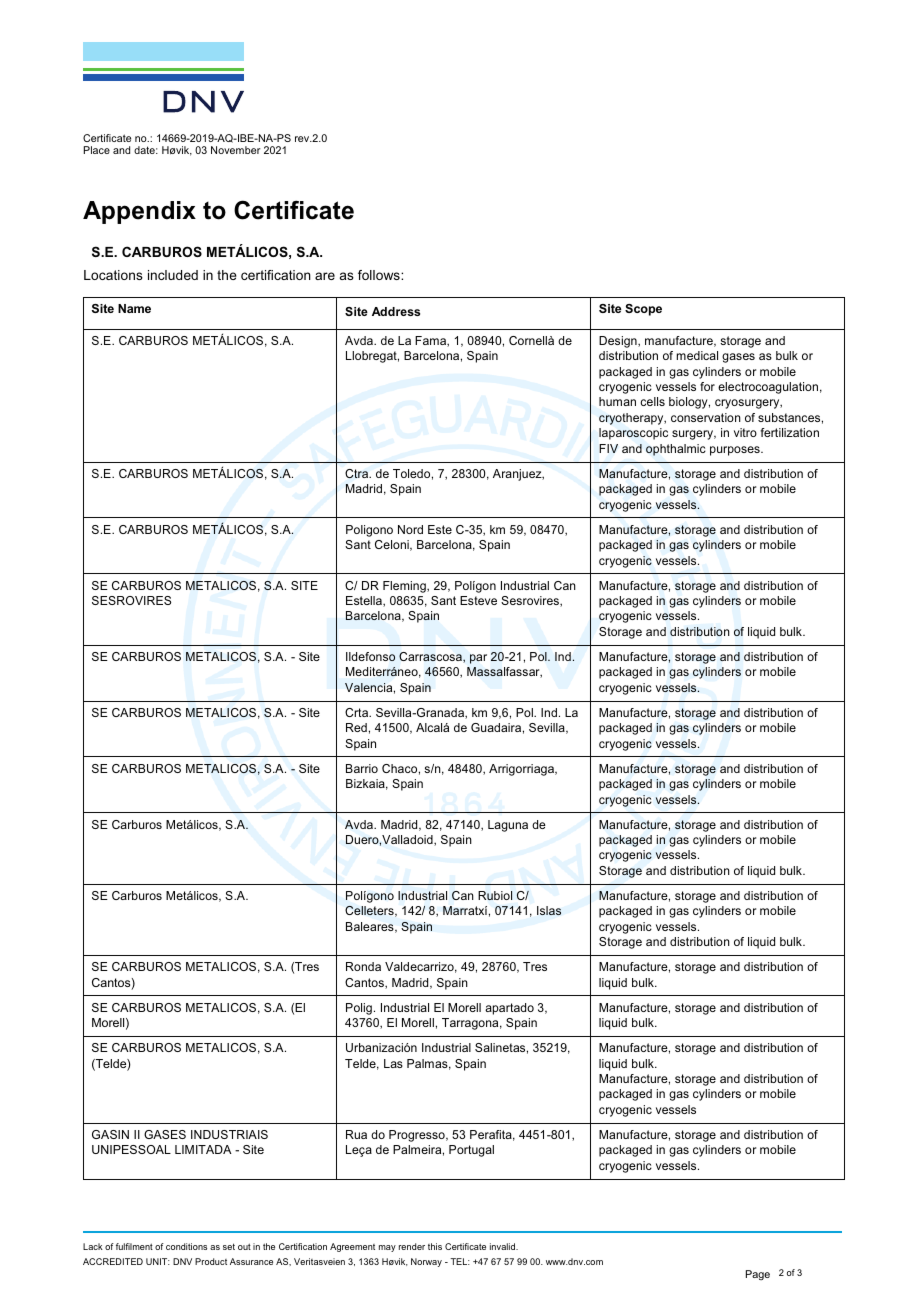 The width and height of the image is (924, 1308). What do you see at coordinates (380, 275) in the image?
I see `follows` at bounding box center [380, 275].
